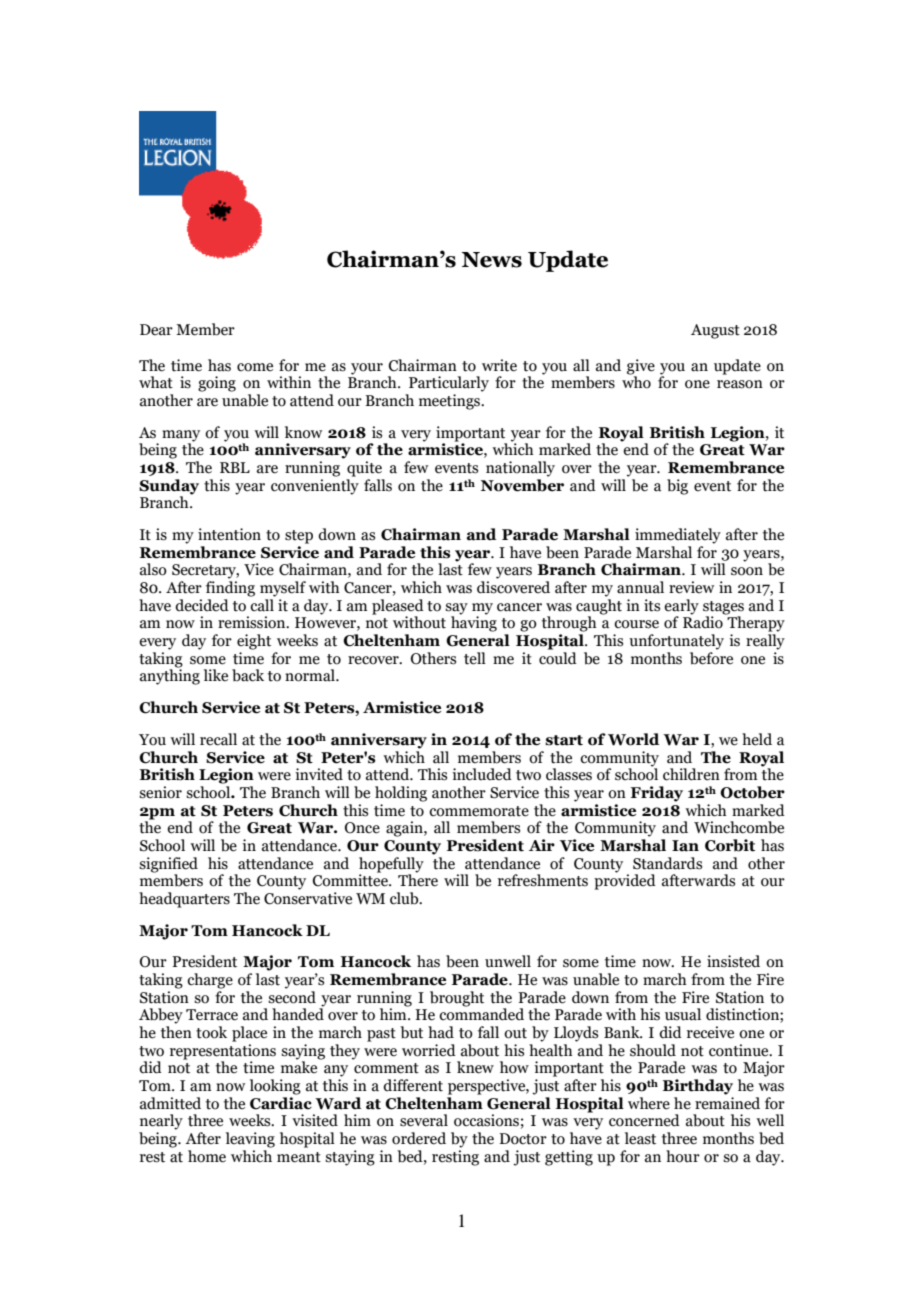 Image resolution: width=924 pixels, height=1308 pixels. What do you see at coordinates (475, 658) in the image?
I see `tell` at bounding box center [475, 658].
